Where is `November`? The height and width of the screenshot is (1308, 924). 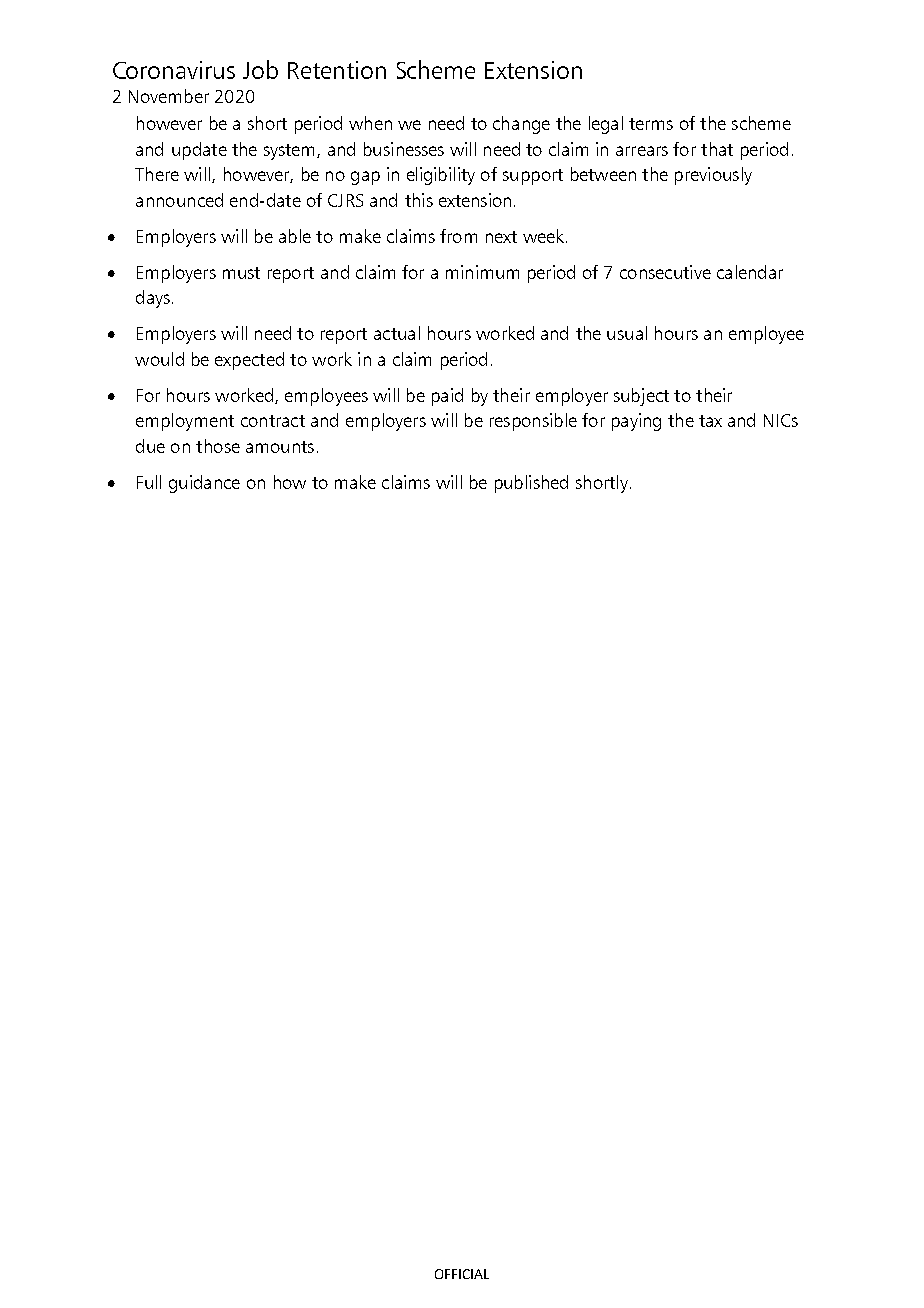
November is located at coordinates (169, 96).
